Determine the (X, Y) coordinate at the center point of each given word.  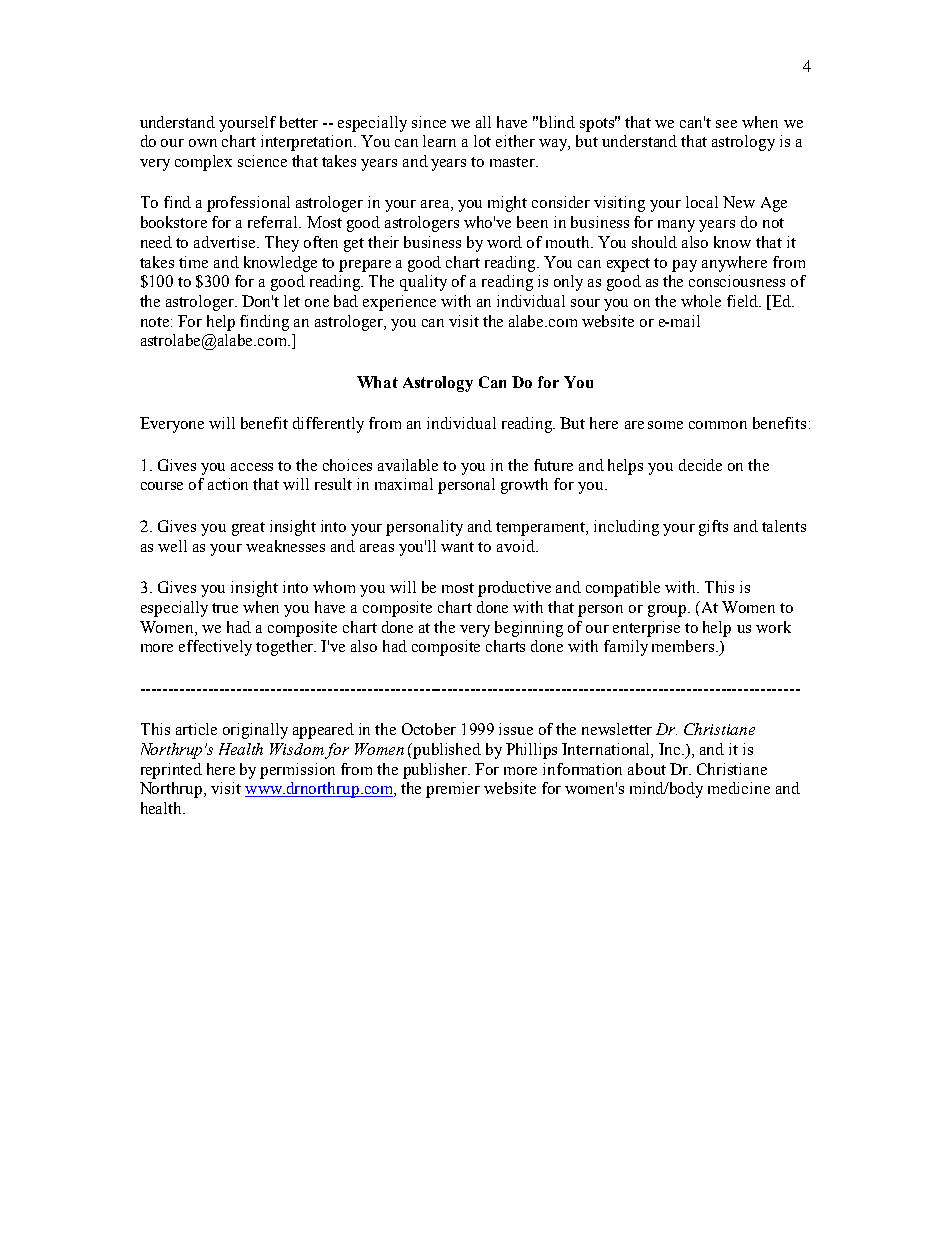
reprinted (171, 771)
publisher (436, 771)
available (408, 465)
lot (482, 141)
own (203, 143)
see (726, 124)
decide (700, 465)
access (252, 467)
